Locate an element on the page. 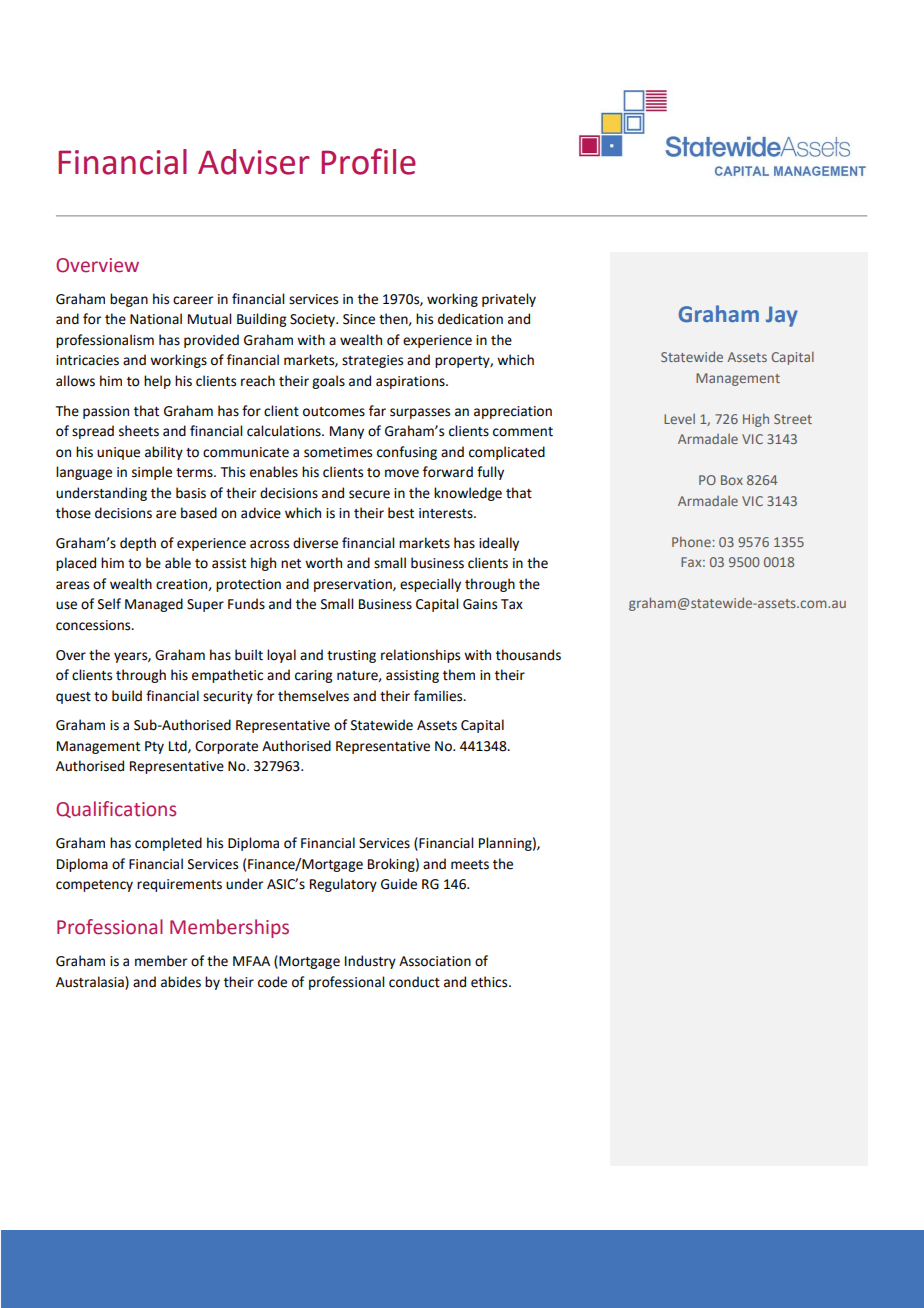 The height and width of the page is (1308, 924). Jay is located at coordinates (782, 316).
